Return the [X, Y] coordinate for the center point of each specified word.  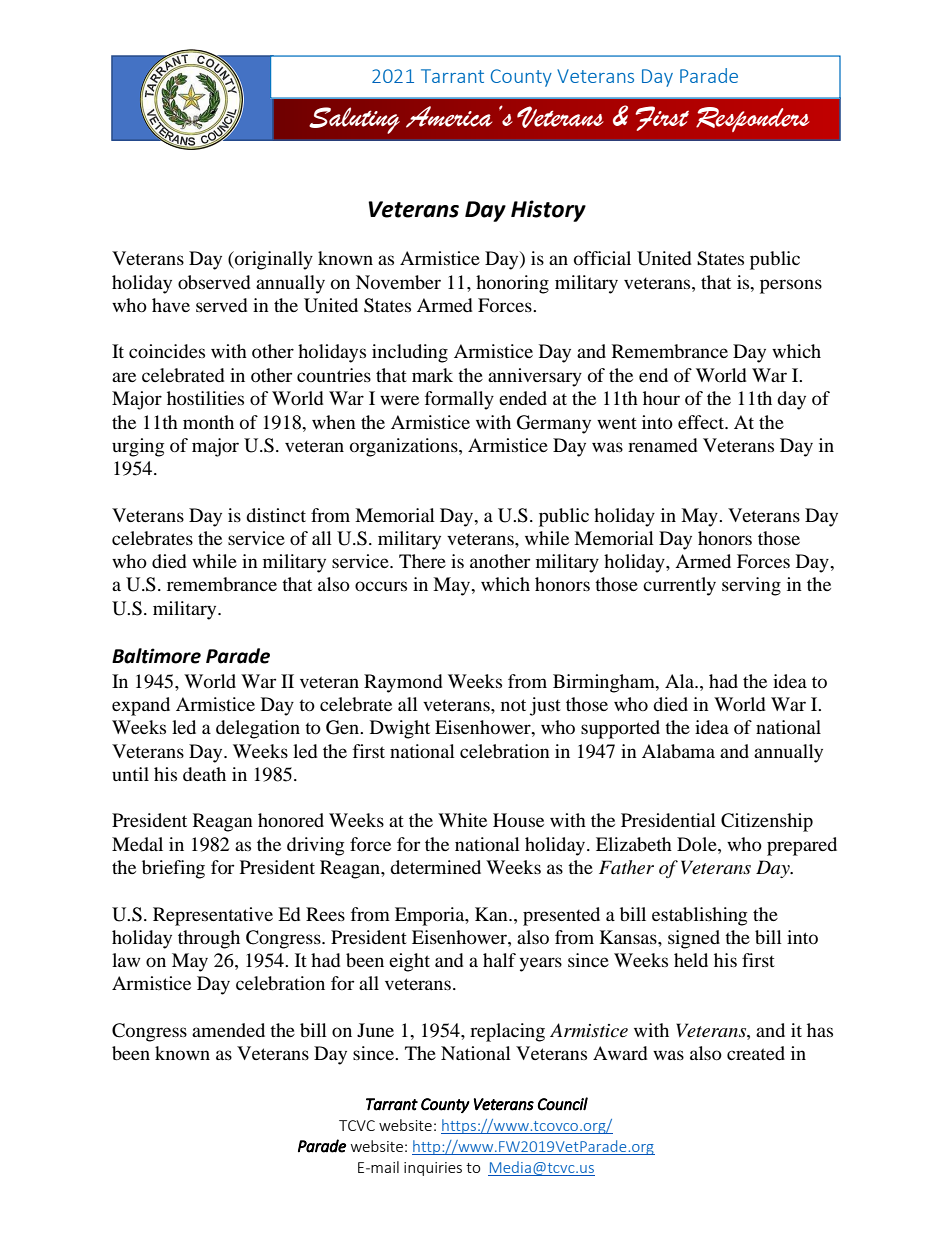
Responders [753, 119]
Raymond [403, 683]
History [548, 211]
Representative [213, 916]
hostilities [205, 398]
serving [751, 586]
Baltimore [156, 656]
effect [702, 422]
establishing [699, 916]
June [375, 1030]
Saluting [354, 120]
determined [435, 867]
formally [459, 400]
